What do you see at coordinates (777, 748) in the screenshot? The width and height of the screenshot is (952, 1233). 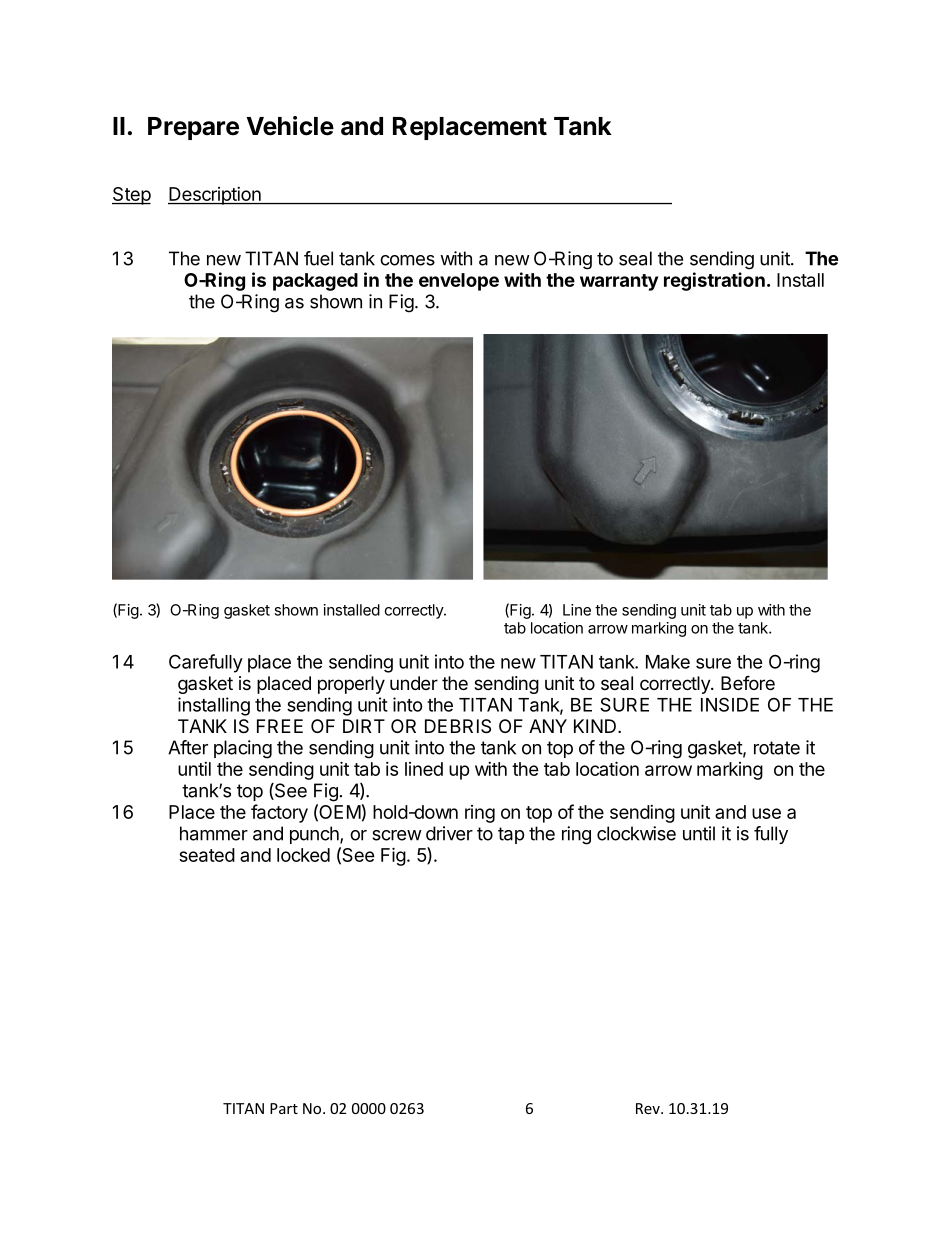 I see `rotate` at bounding box center [777, 748].
